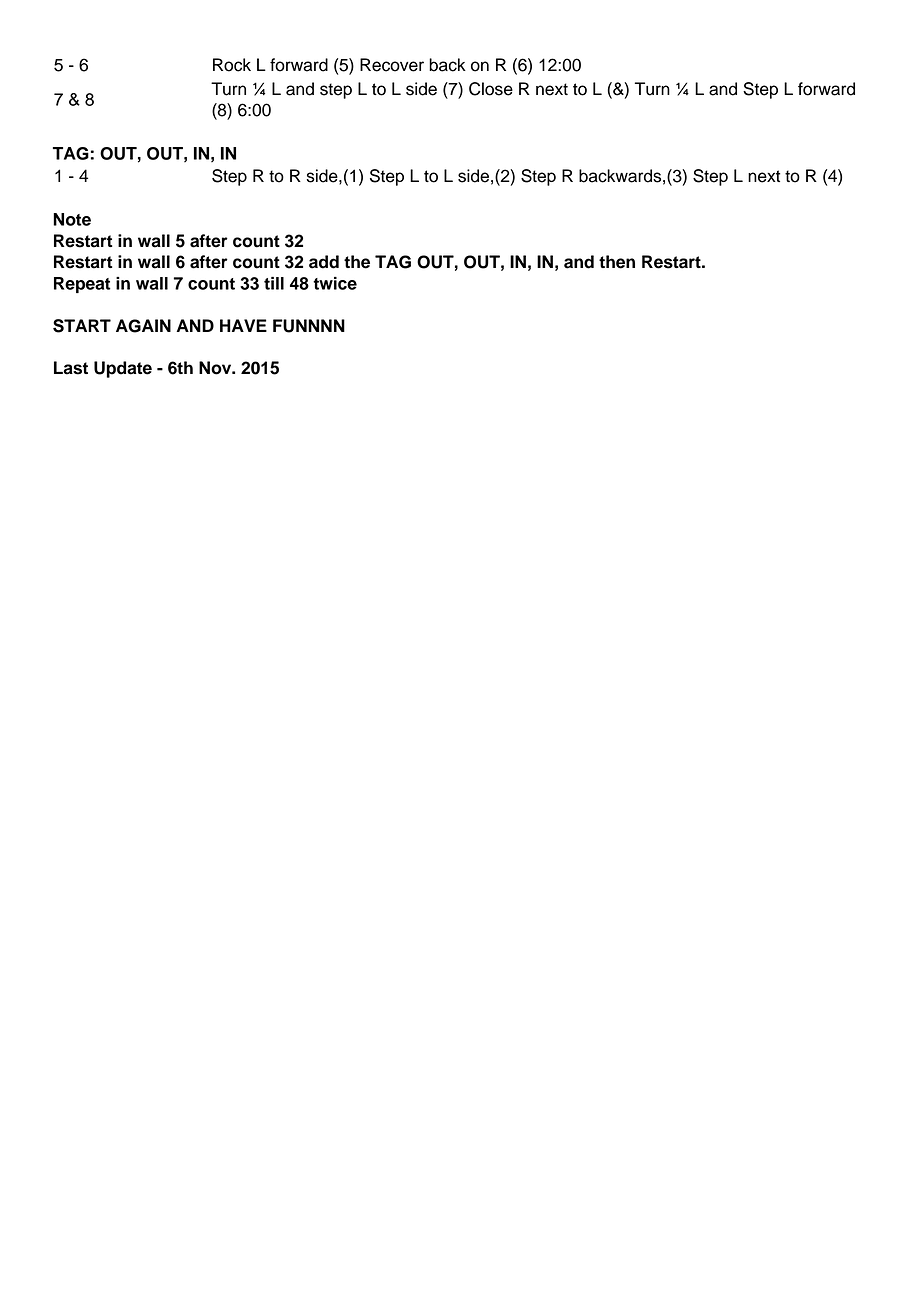 The width and height of the screenshot is (924, 1308). I want to click on Recover, so click(392, 65).
